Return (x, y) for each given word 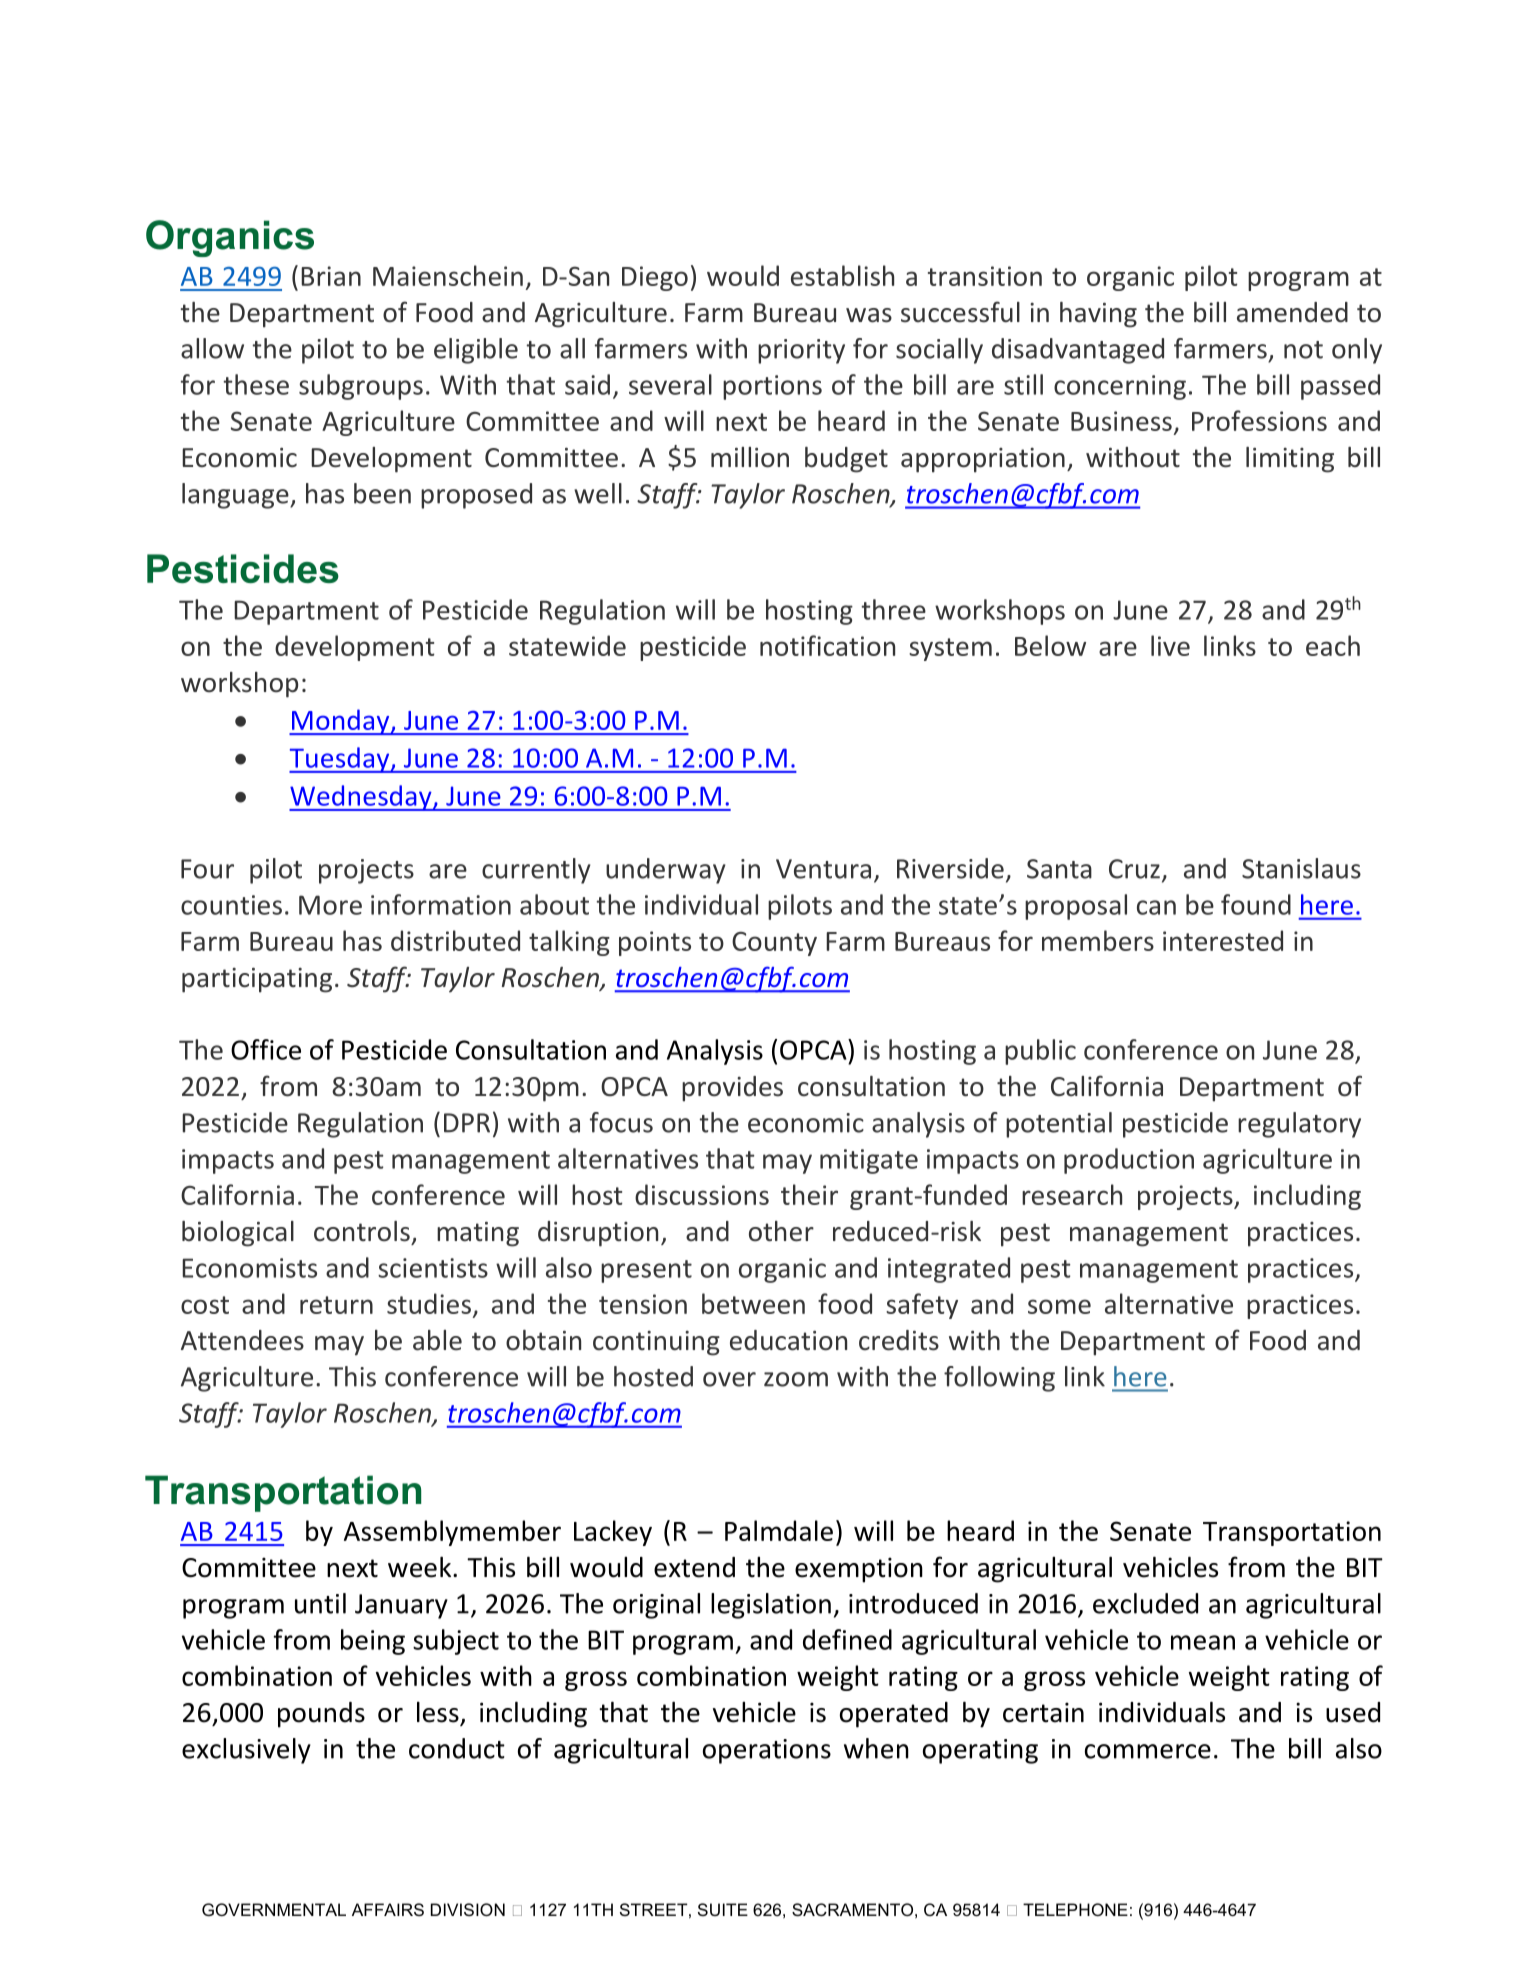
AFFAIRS (388, 1909)
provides (732, 1089)
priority (801, 351)
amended (1292, 312)
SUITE (723, 1909)
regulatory (1299, 1125)
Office (266, 1049)
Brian (331, 276)
